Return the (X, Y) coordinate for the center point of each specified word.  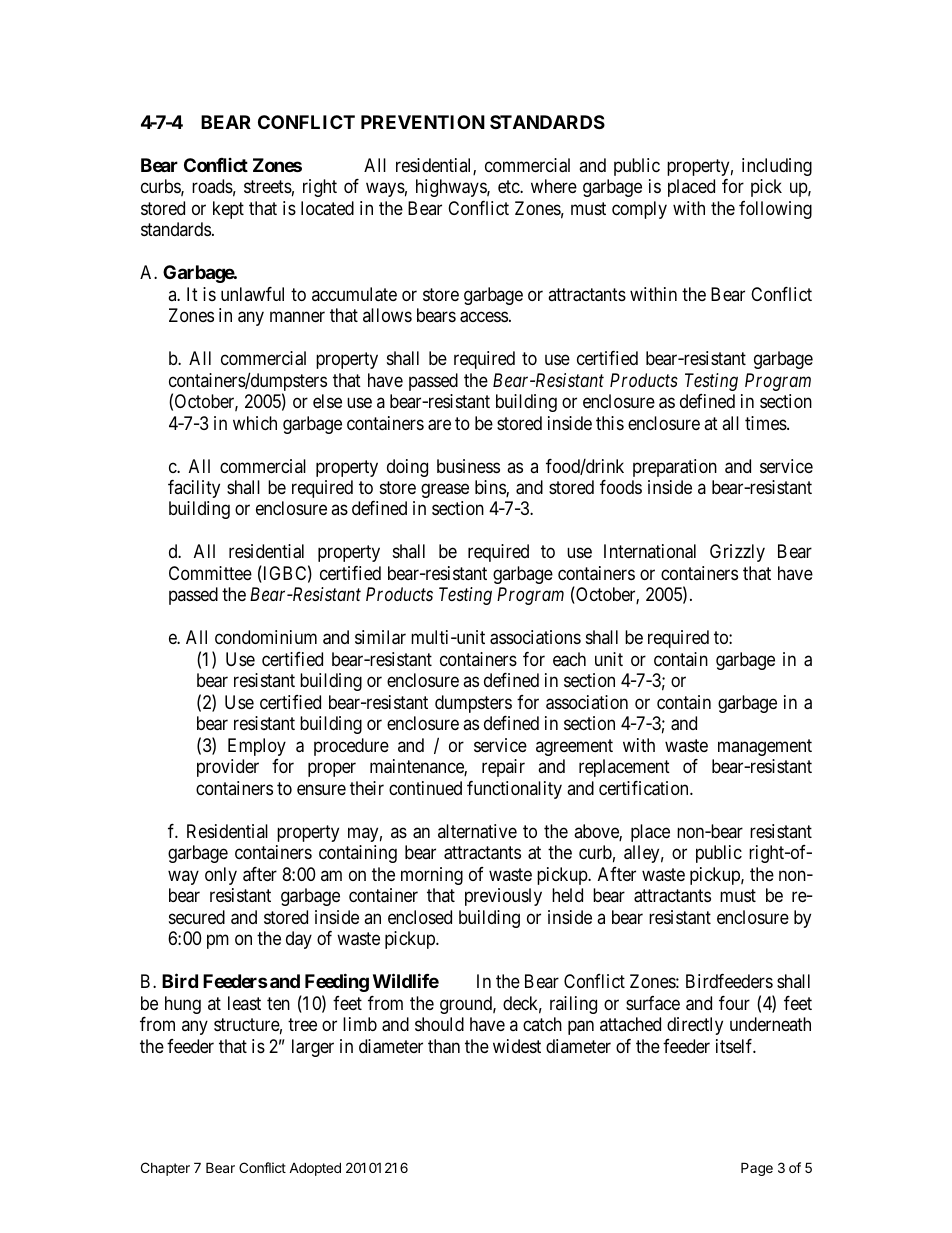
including (777, 167)
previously (503, 897)
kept (228, 210)
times (766, 423)
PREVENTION (423, 122)
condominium (266, 637)
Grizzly (737, 553)
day (299, 940)
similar (380, 637)
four (734, 1003)
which (255, 423)
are (439, 425)
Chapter (165, 1169)
